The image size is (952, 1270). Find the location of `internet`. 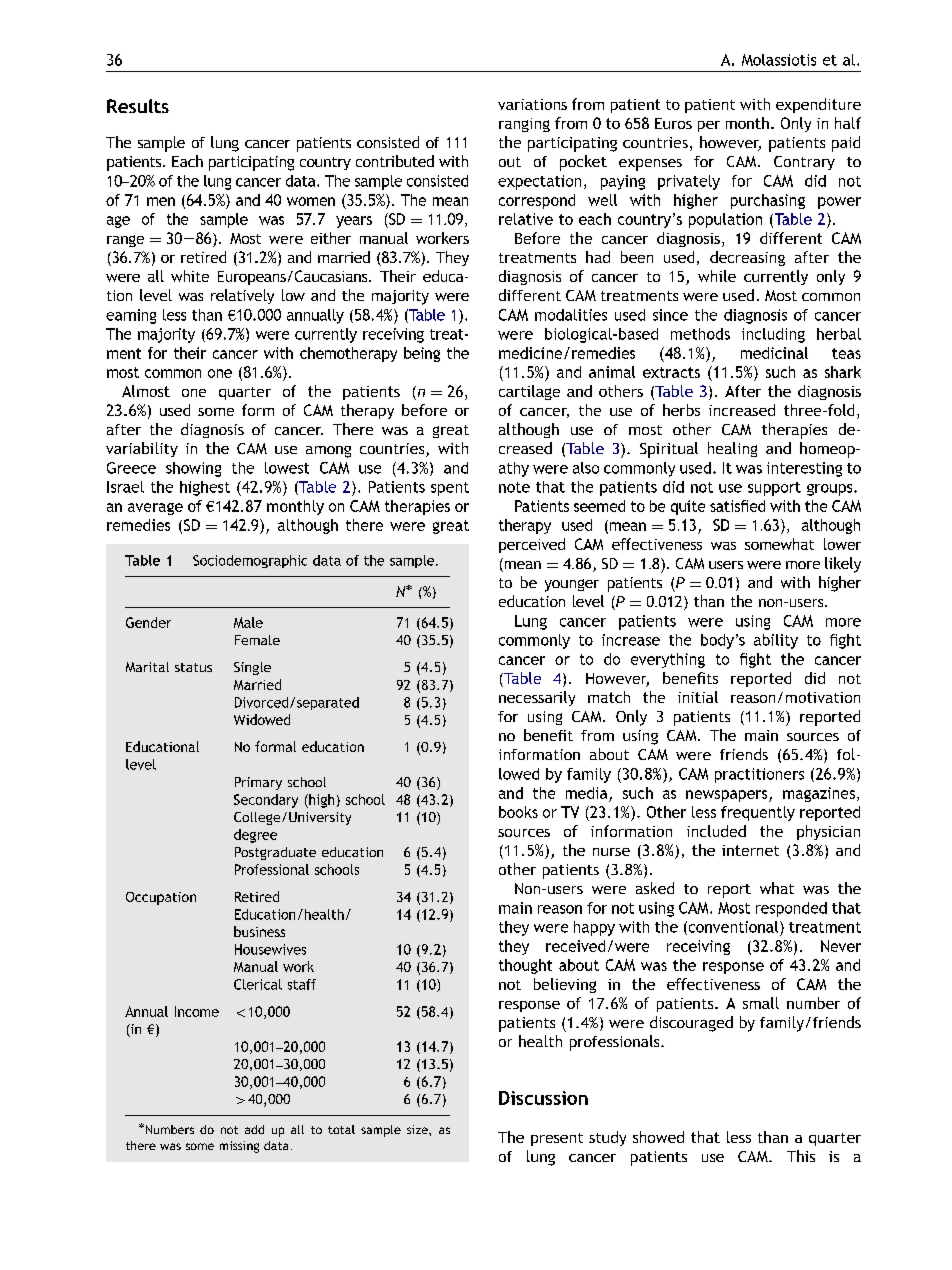

internet is located at coordinates (750, 850).
